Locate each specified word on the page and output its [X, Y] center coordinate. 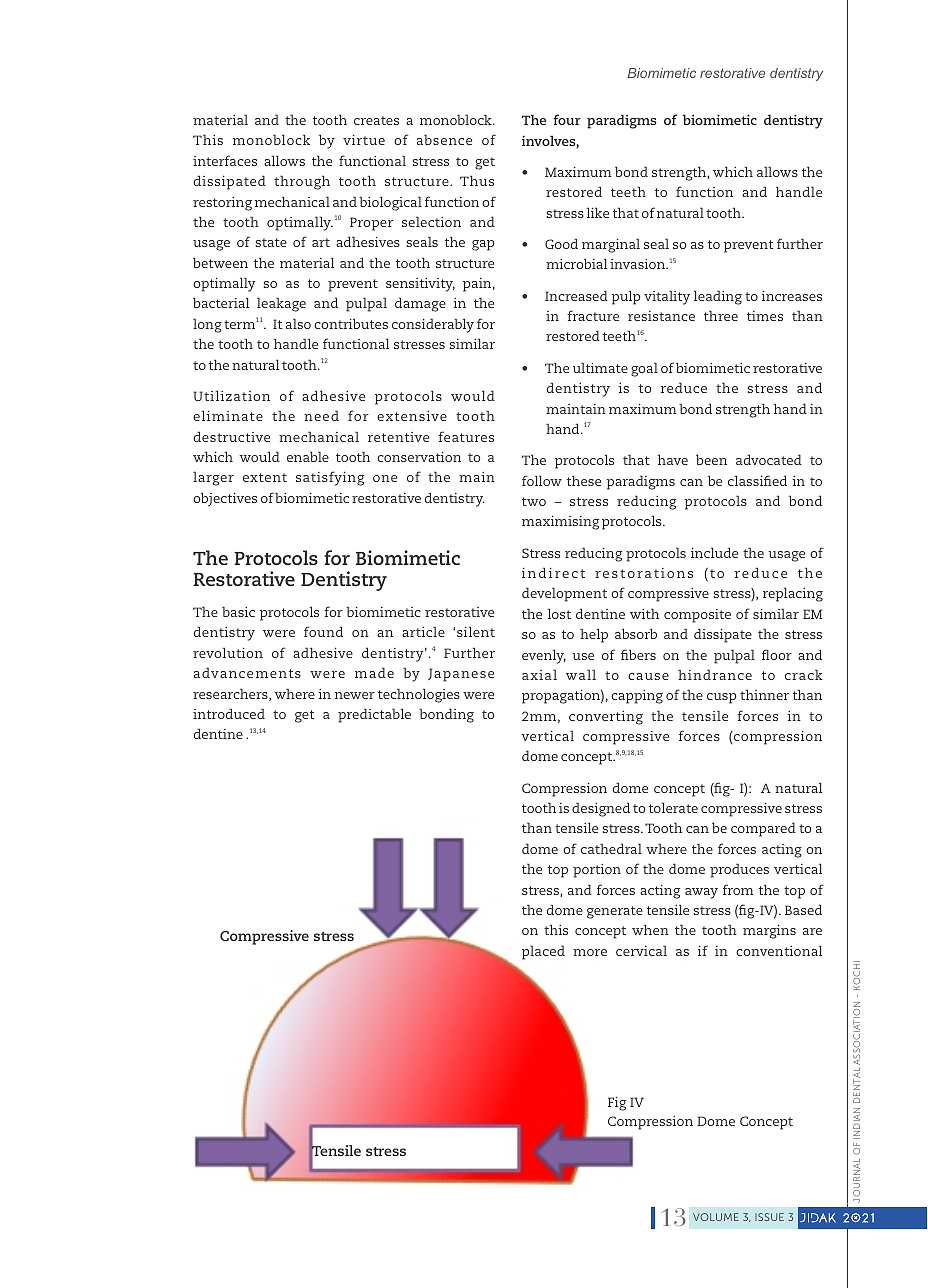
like [597, 212]
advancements [247, 672]
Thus [477, 180]
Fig [617, 1104]
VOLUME [716, 1217]
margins [769, 932]
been [711, 459]
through [302, 182]
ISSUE [769, 1217]
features [466, 436]
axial [539, 674]
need [321, 415]
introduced [229, 713]
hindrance [715, 674]
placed [543, 952]
